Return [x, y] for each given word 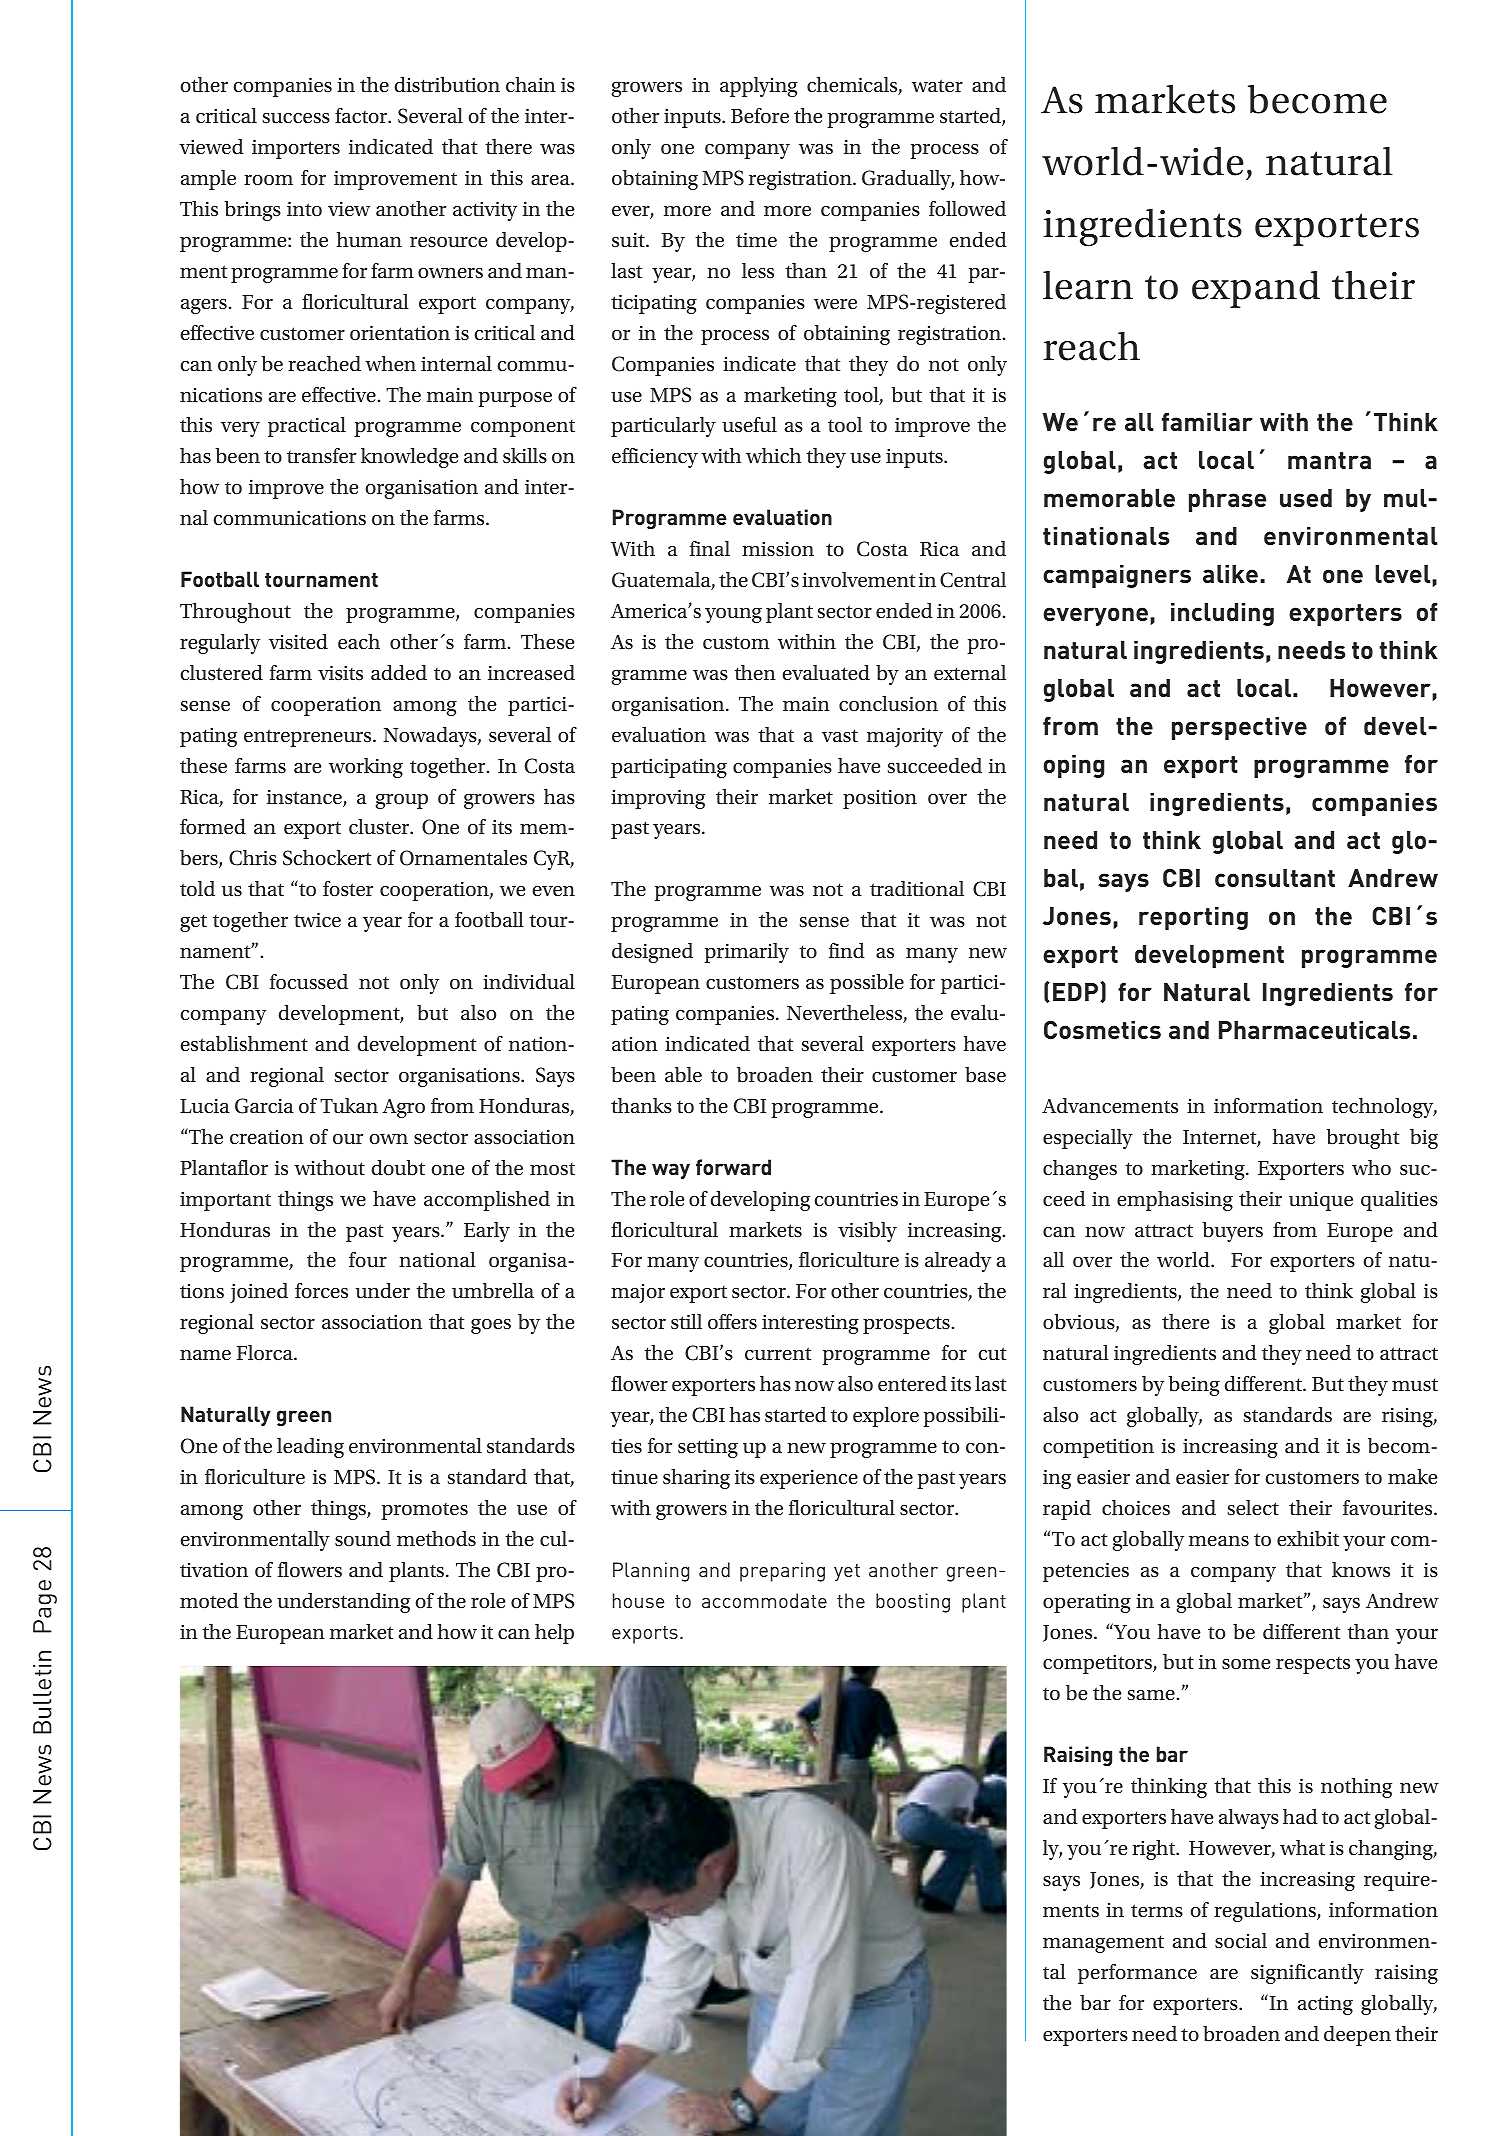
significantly [1307, 1974]
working [366, 768]
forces [321, 1291]
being [1194, 1386]
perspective [1239, 728]
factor [362, 116]
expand [1256, 289]
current [778, 1354]
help [554, 1634]
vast [840, 736]
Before [760, 115]
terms [1157, 1911]
